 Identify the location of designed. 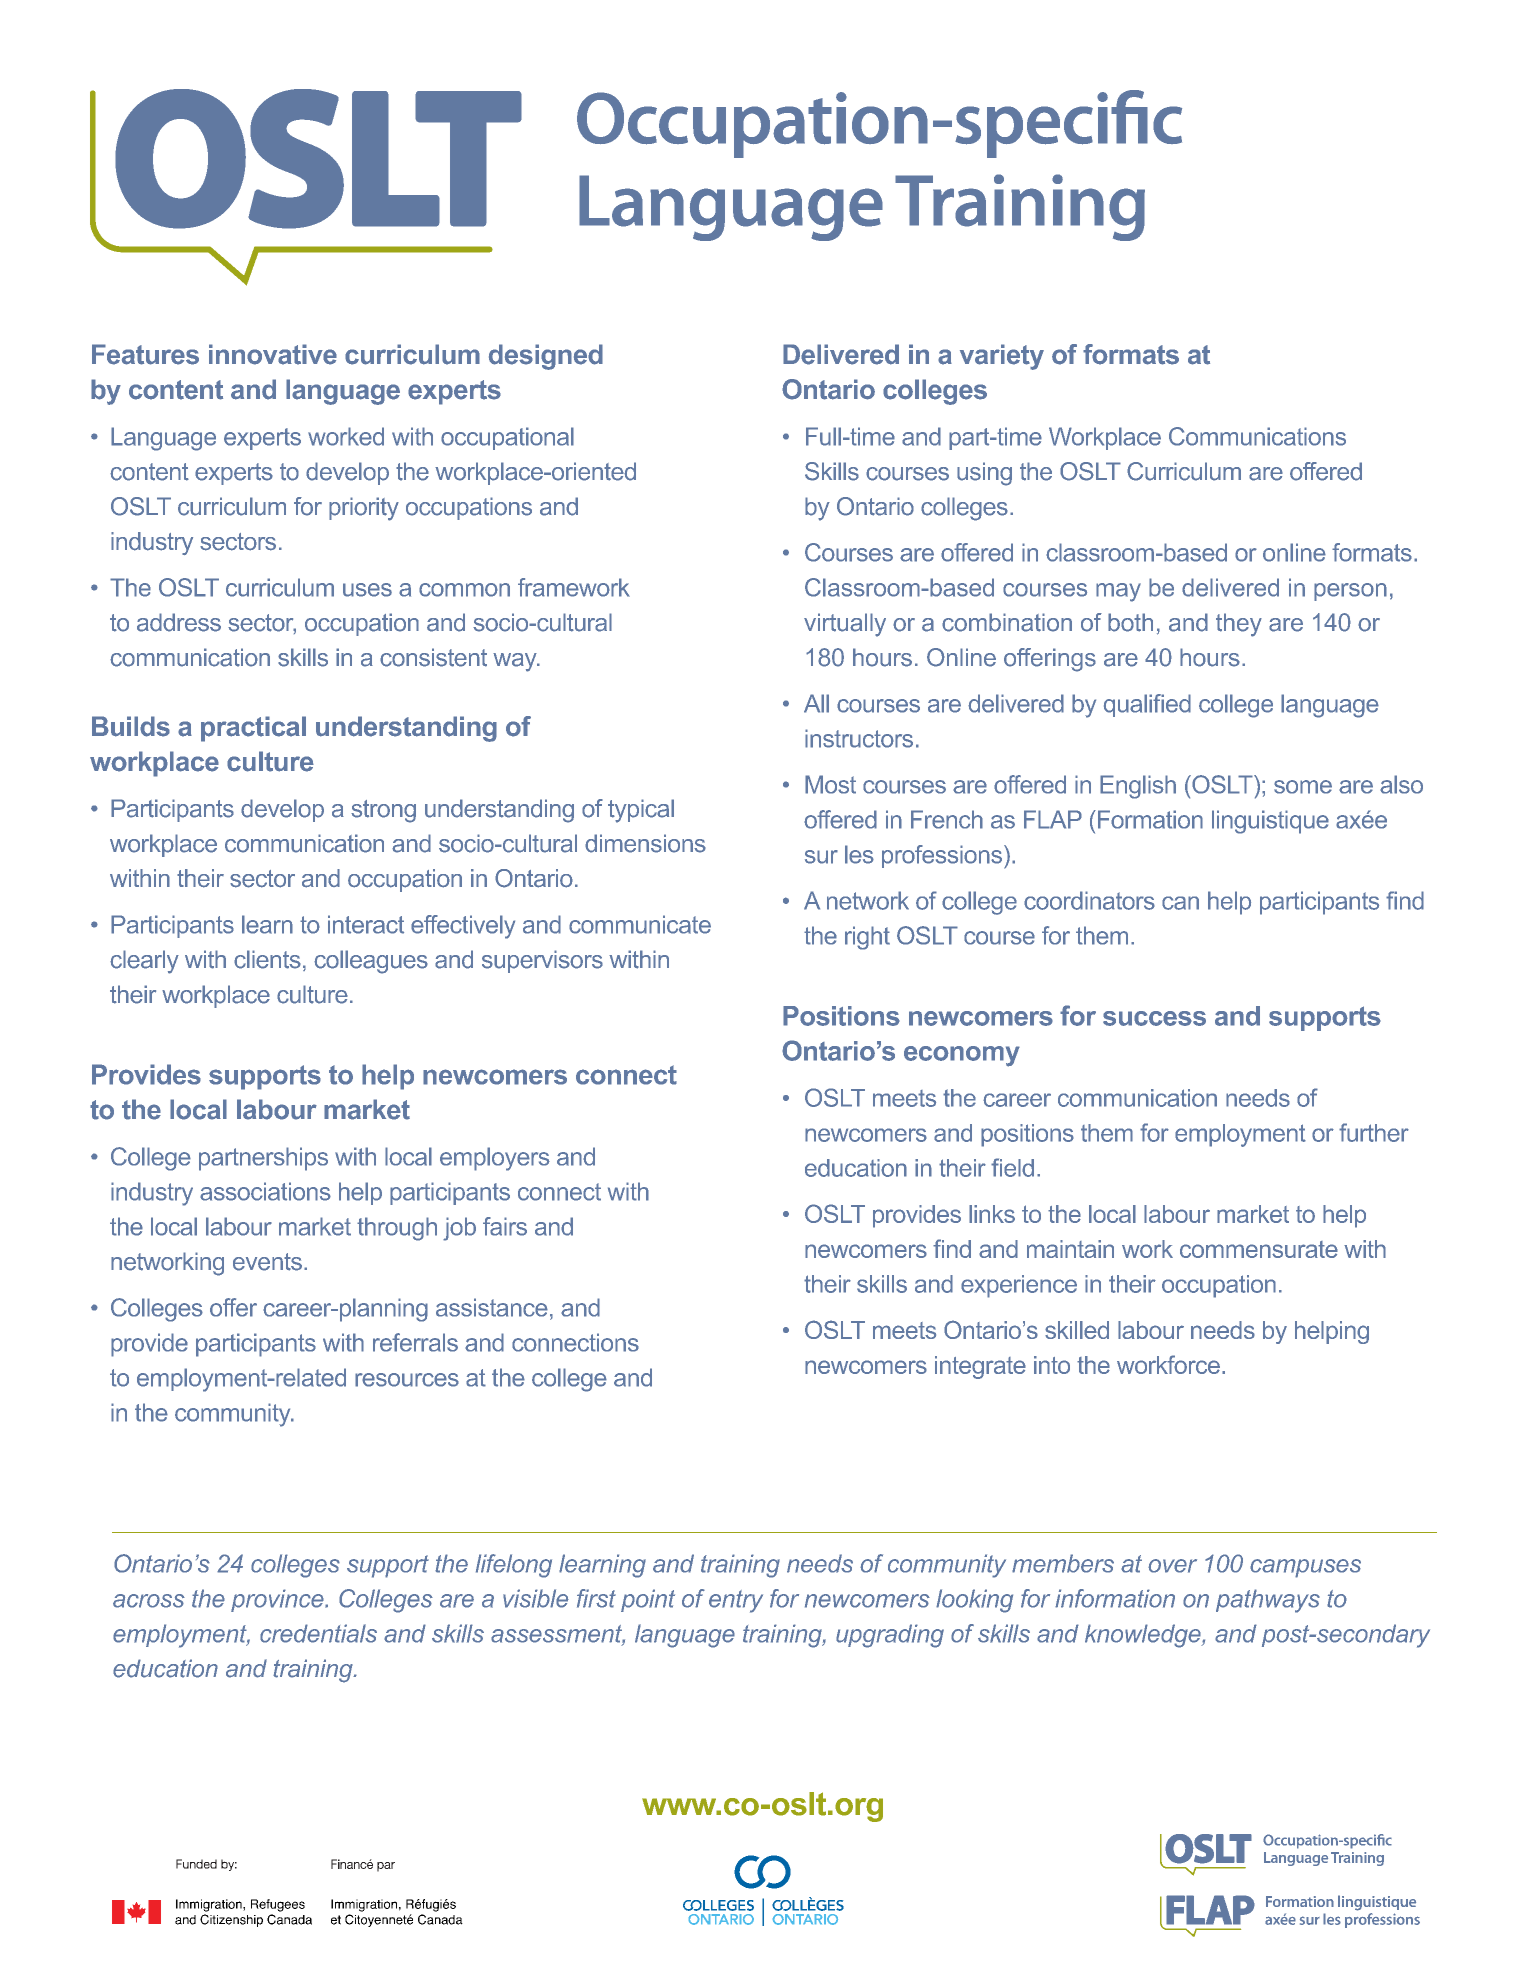
(546, 357).
